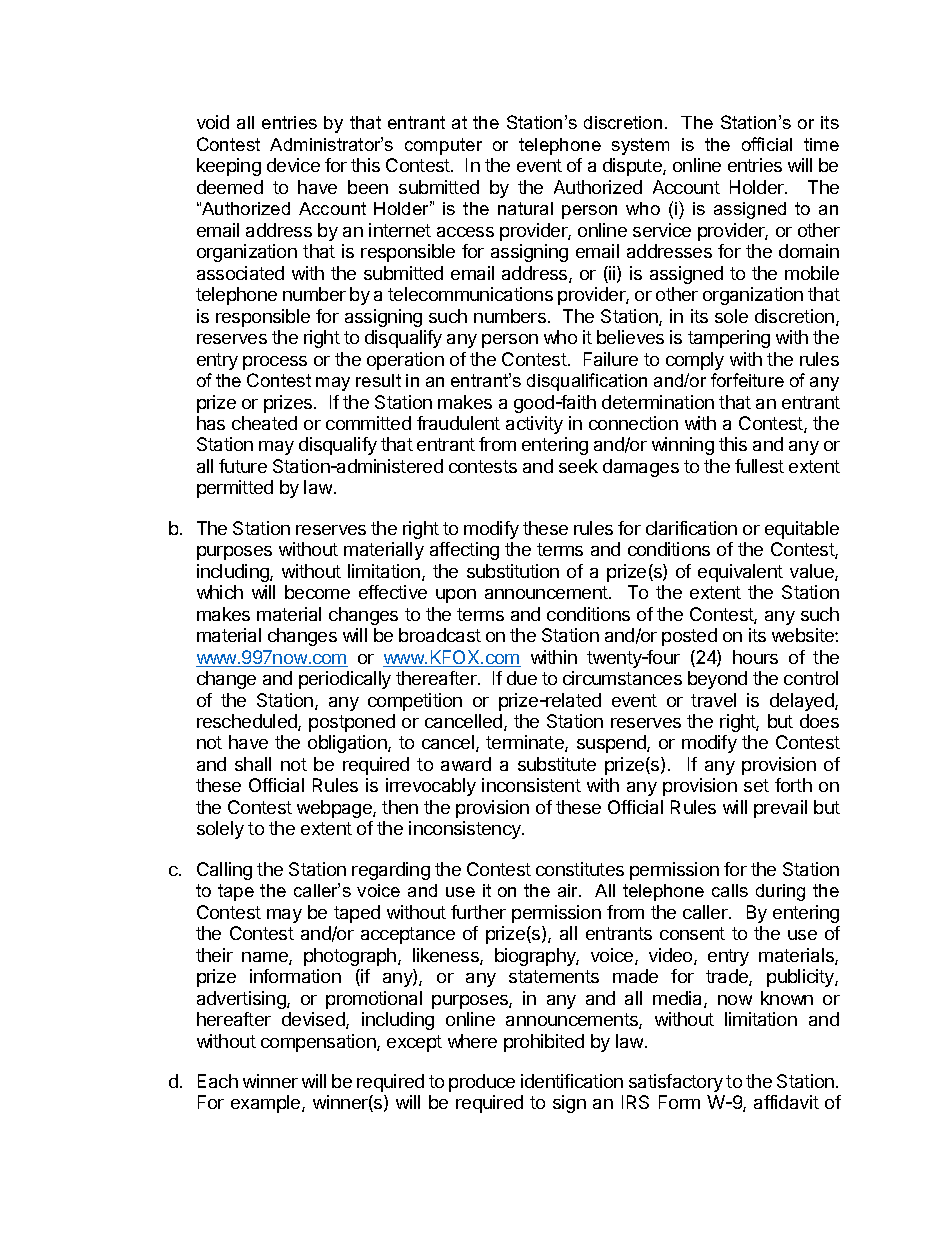 The width and height of the page is (952, 1233). I want to click on example, so click(267, 1104).
